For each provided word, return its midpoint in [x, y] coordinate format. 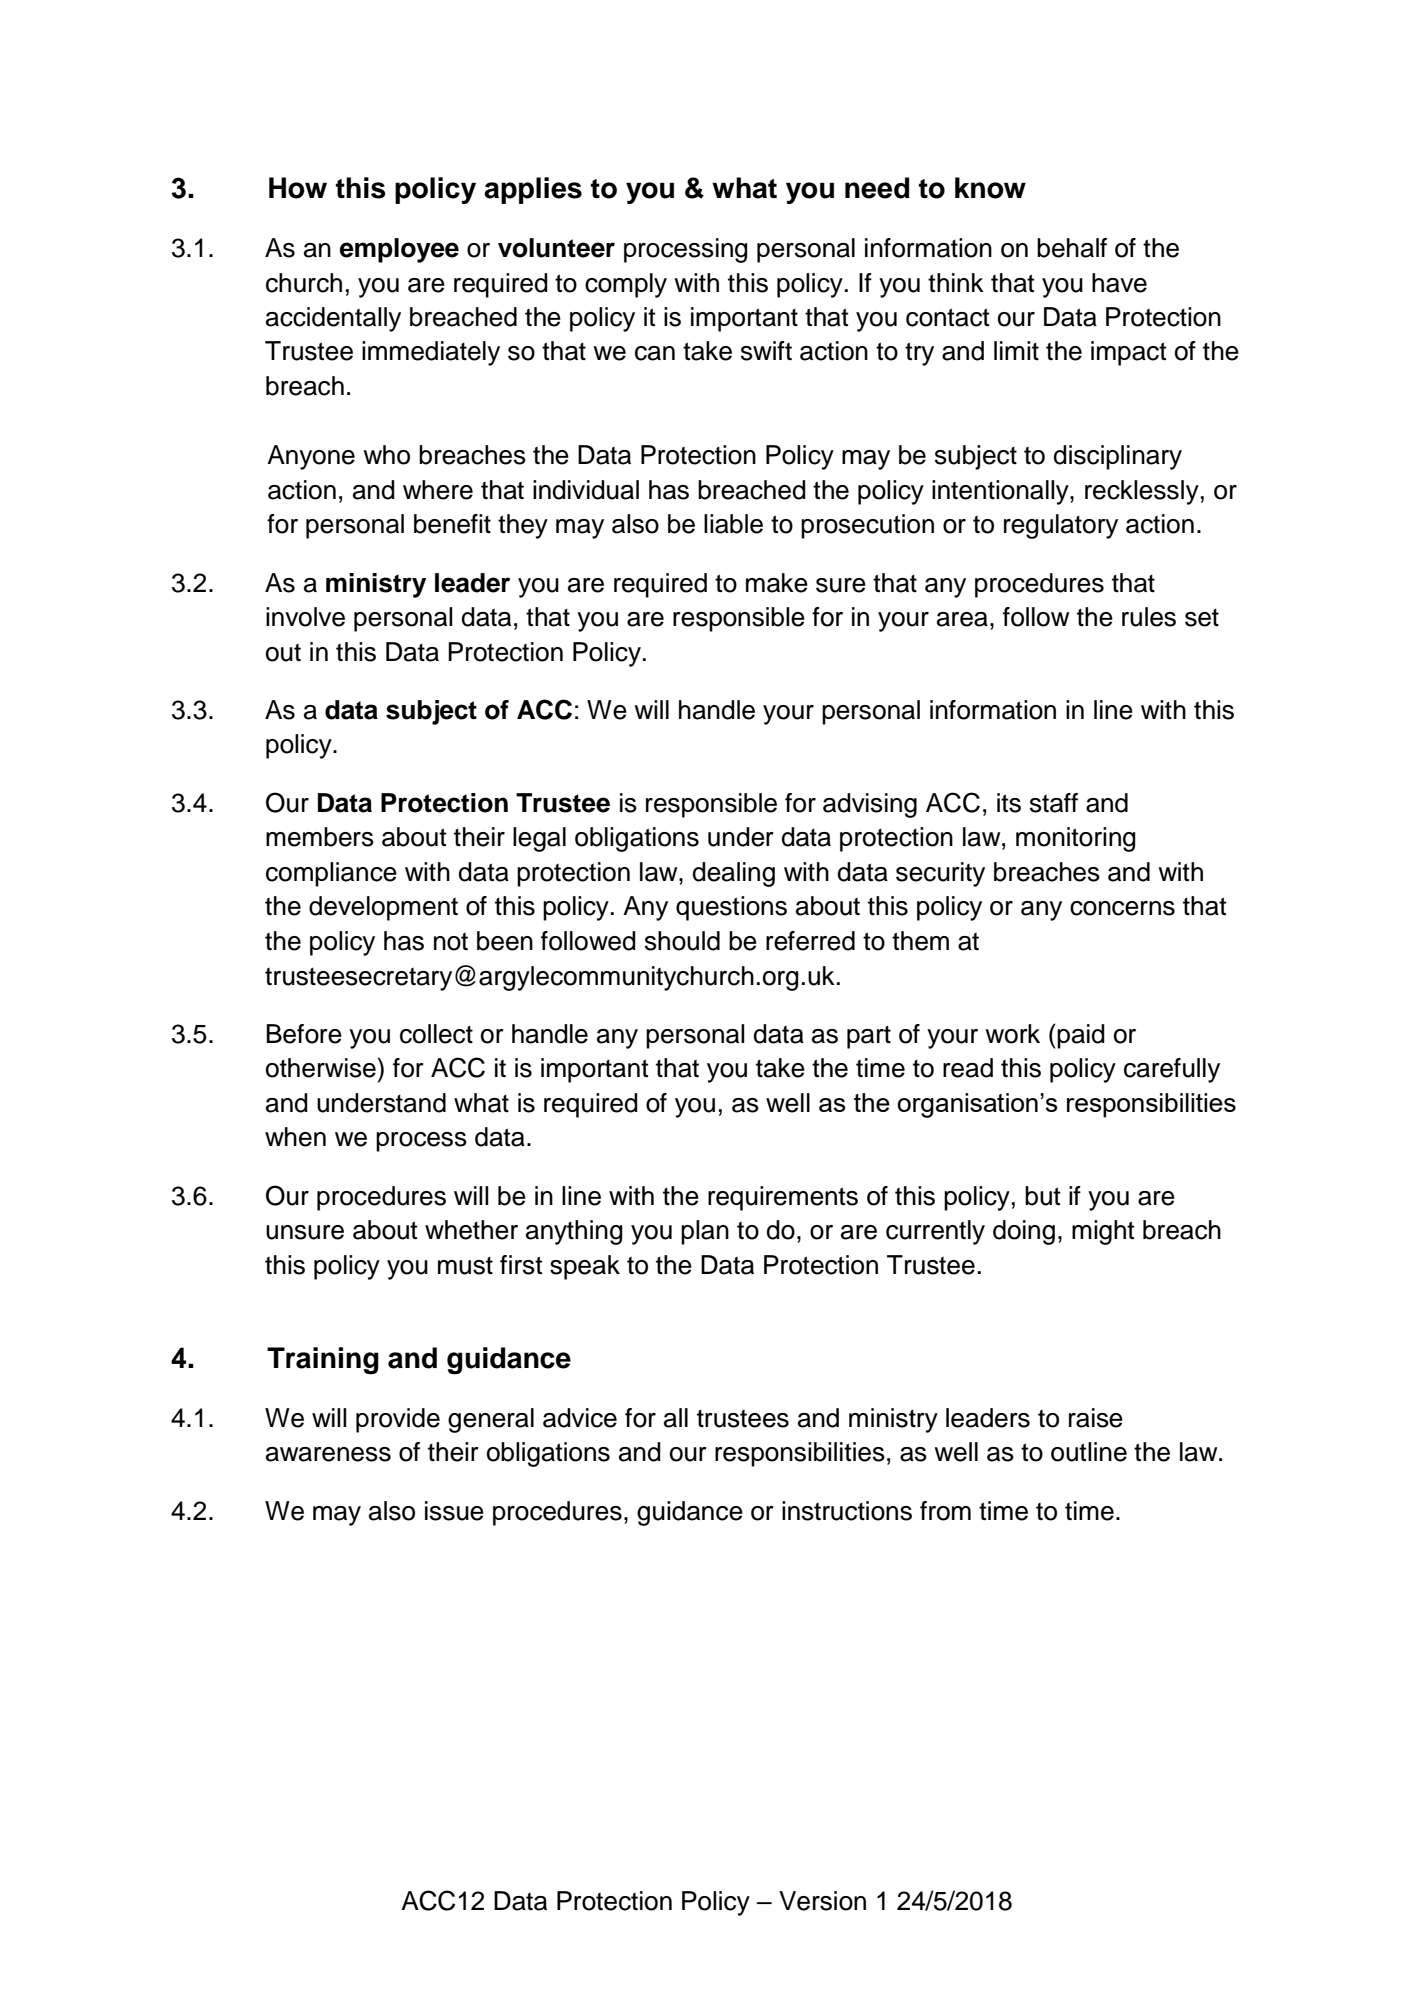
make [777, 583]
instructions [847, 1511]
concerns [1122, 908]
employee [399, 250]
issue [454, 1511]
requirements [783, 1198]
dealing [734, 874]
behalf [1072, 248]
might [1103, 1232]
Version [822, 1901]
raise [1096, 1418]
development [383, 908]
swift [766, 351]
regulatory [1061, 526]
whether [471, 1230]
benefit [452, 524]
